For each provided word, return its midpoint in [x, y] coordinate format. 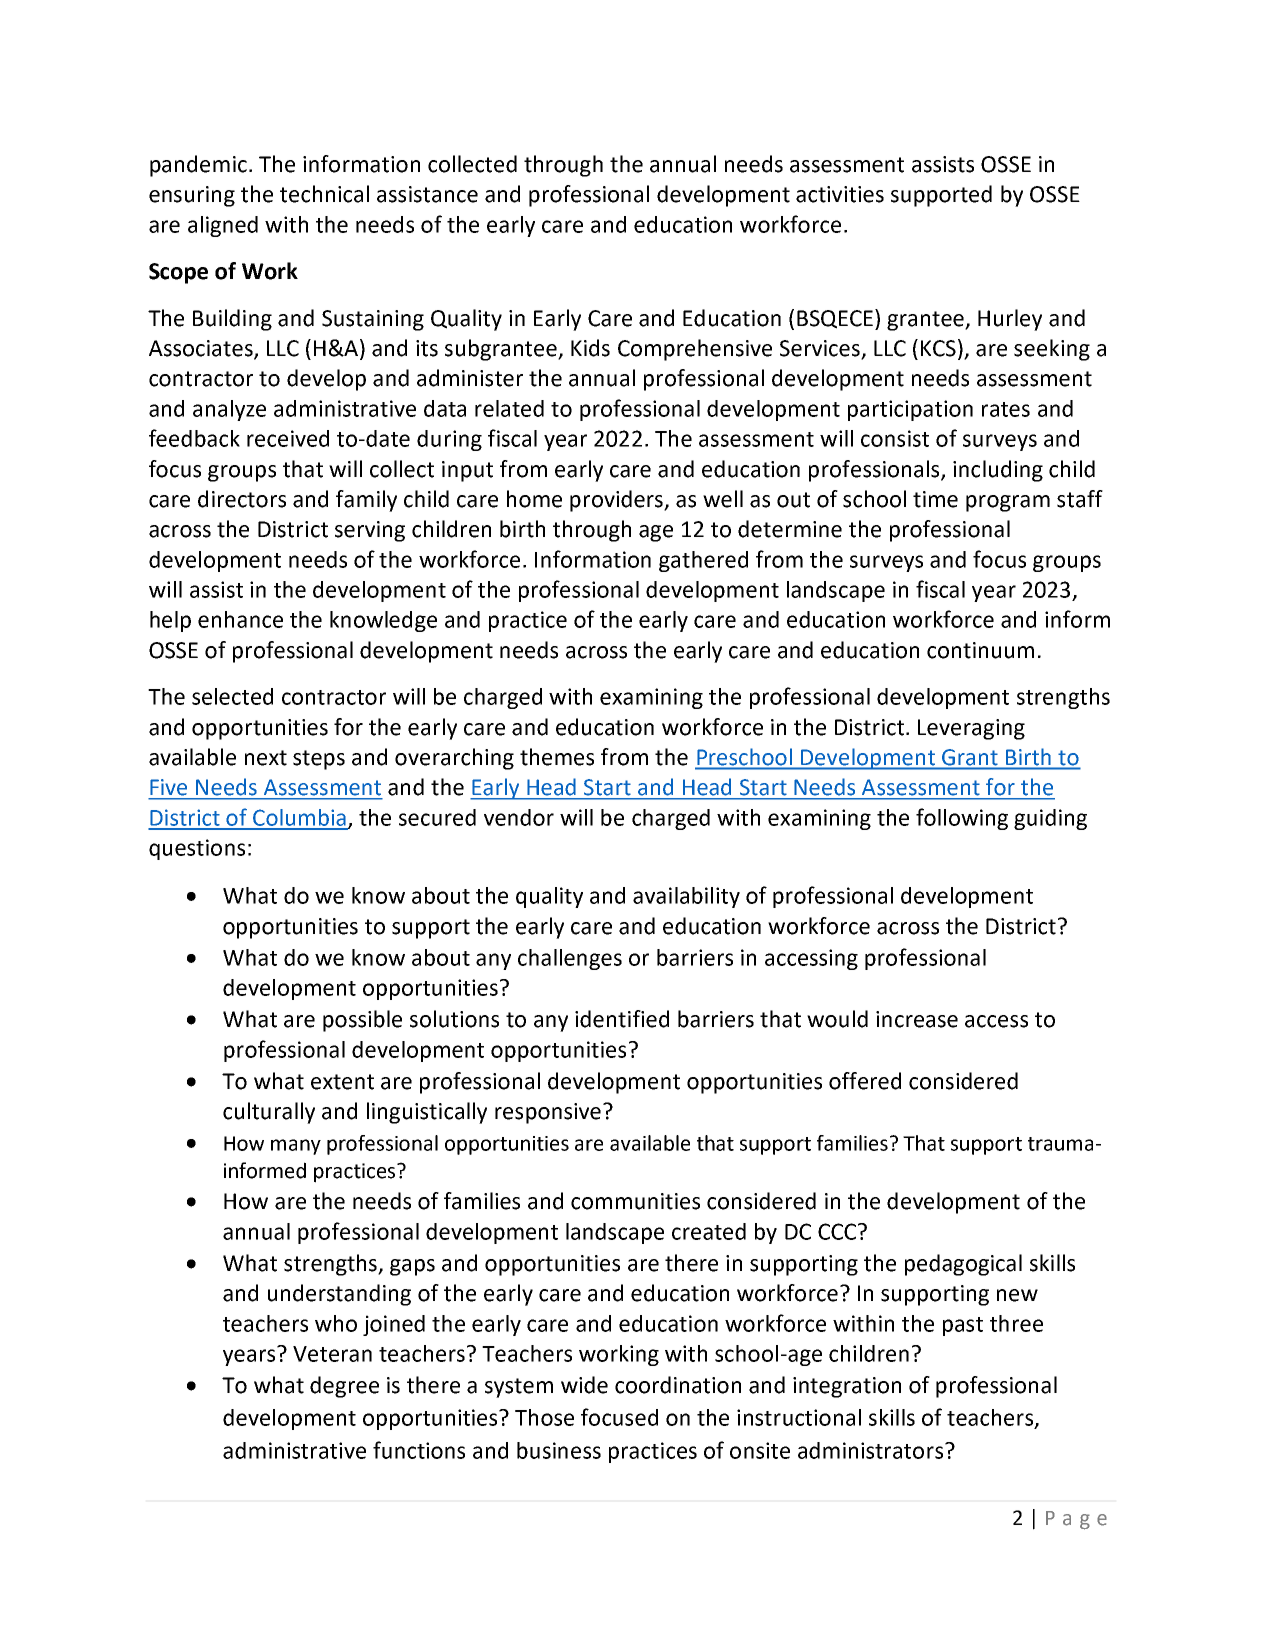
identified [622, 1019]
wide [584, 1385]
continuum [980, 650]
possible [362, 1021]
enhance [240, 619]
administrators [870, 1450]
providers [617, 501]
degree [344, 1387]
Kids [590, 348]
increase [917, 1019]
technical [324, 194]
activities [840, 194]
